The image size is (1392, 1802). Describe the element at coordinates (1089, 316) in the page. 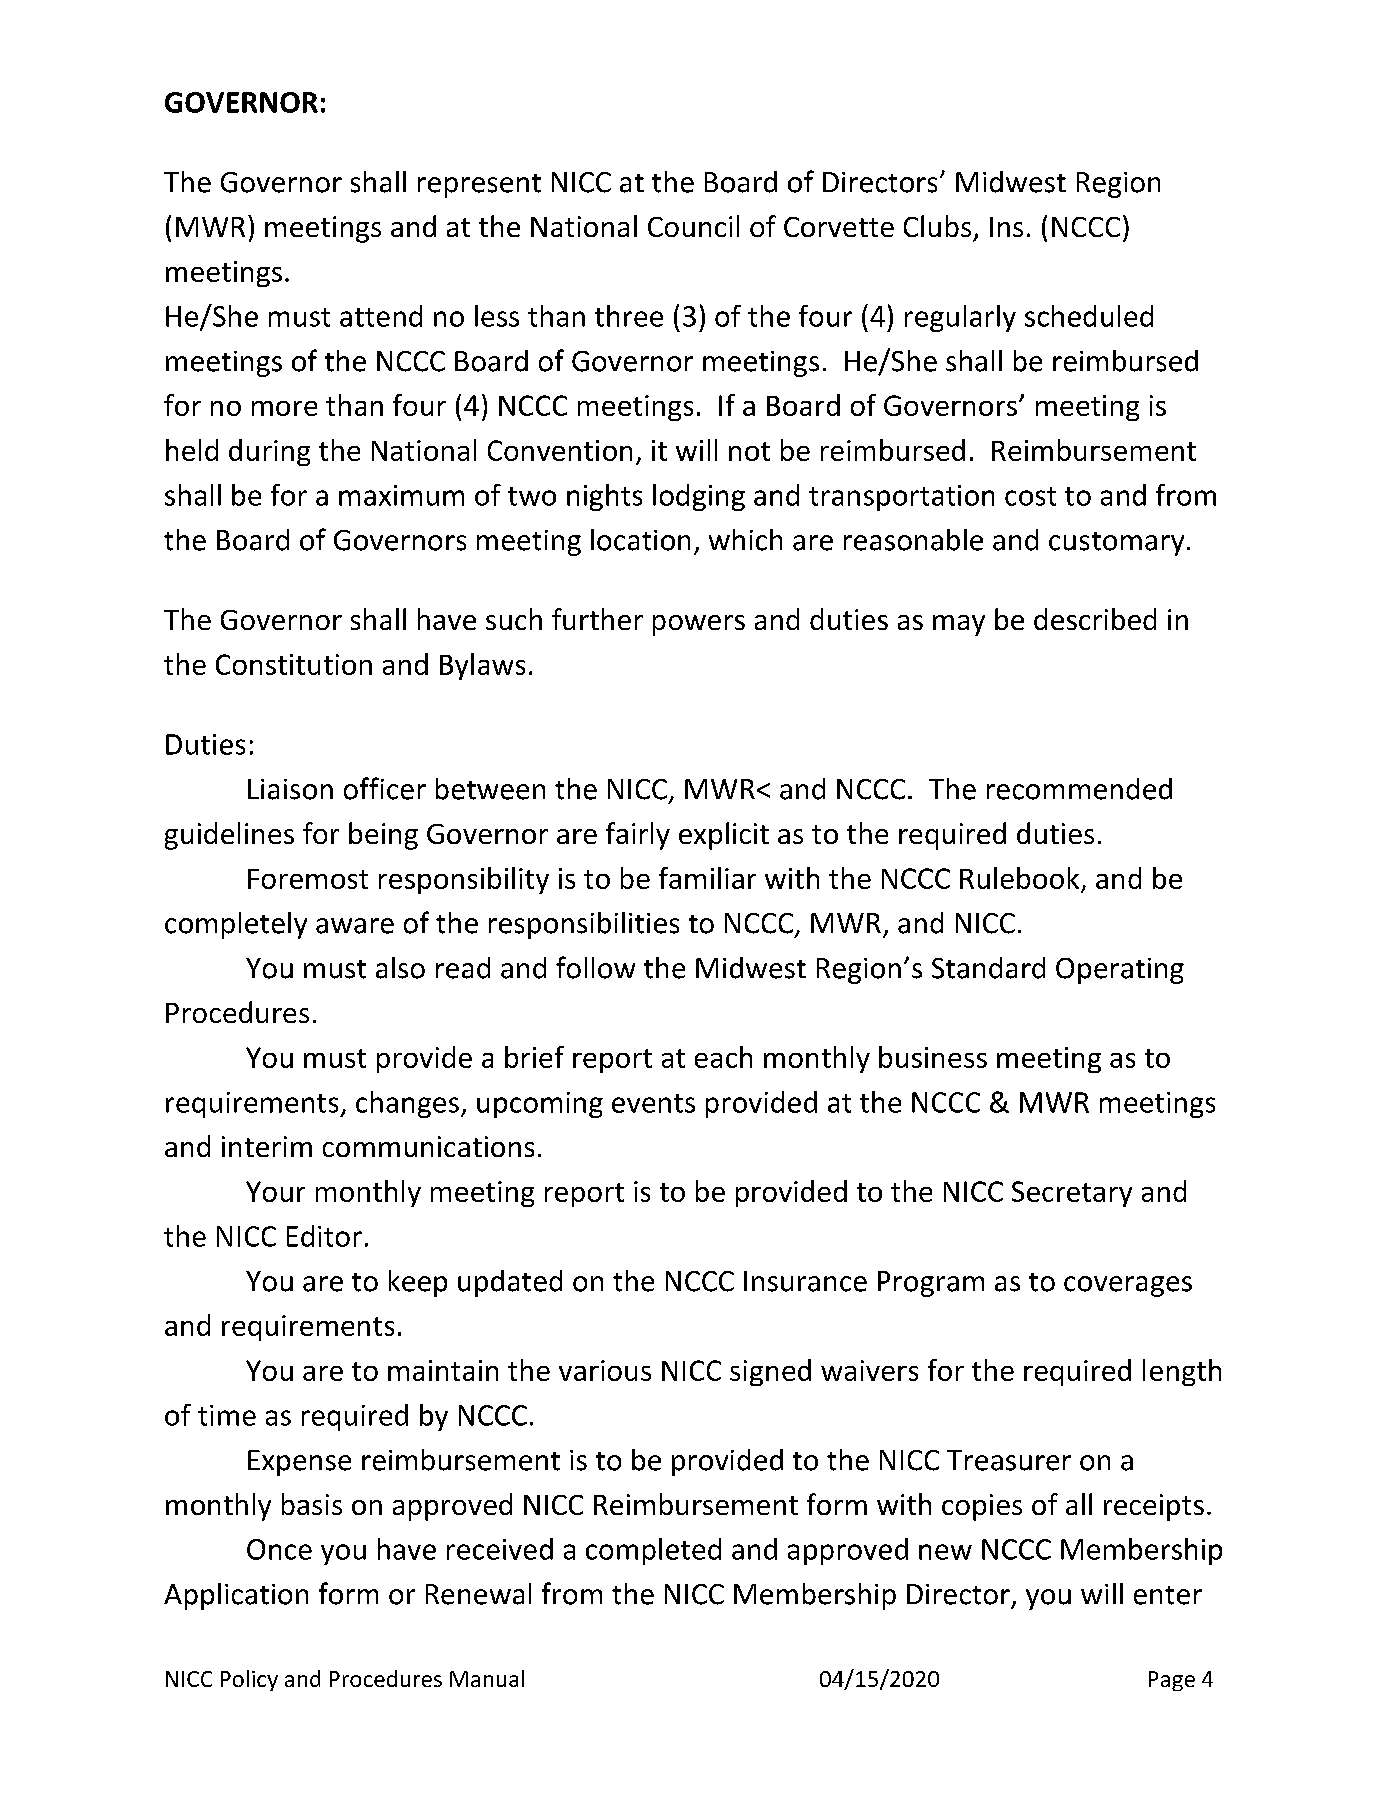

I see `scheduled` at that location.
